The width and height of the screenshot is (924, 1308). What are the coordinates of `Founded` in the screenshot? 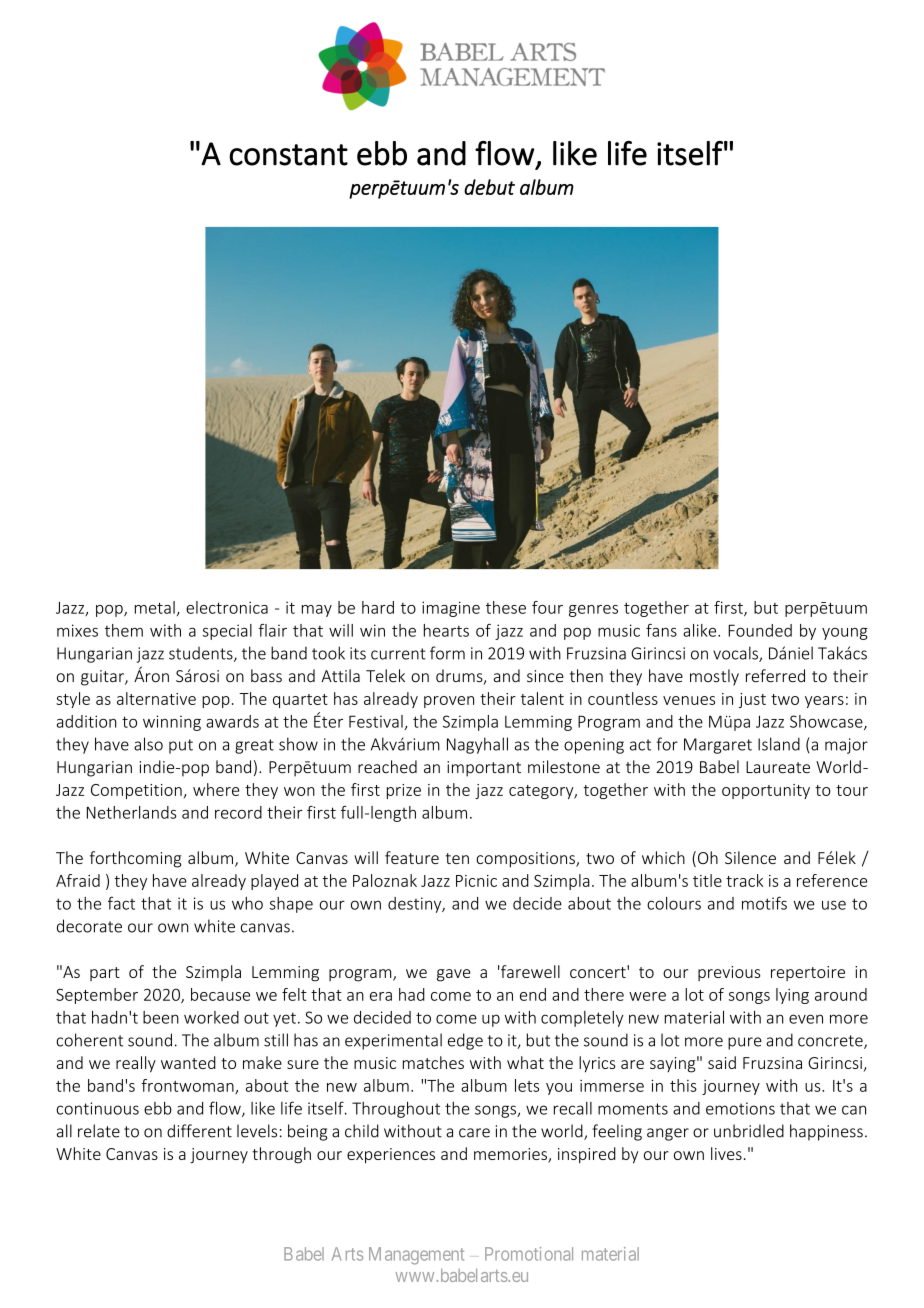 It's located at (760, 630).
